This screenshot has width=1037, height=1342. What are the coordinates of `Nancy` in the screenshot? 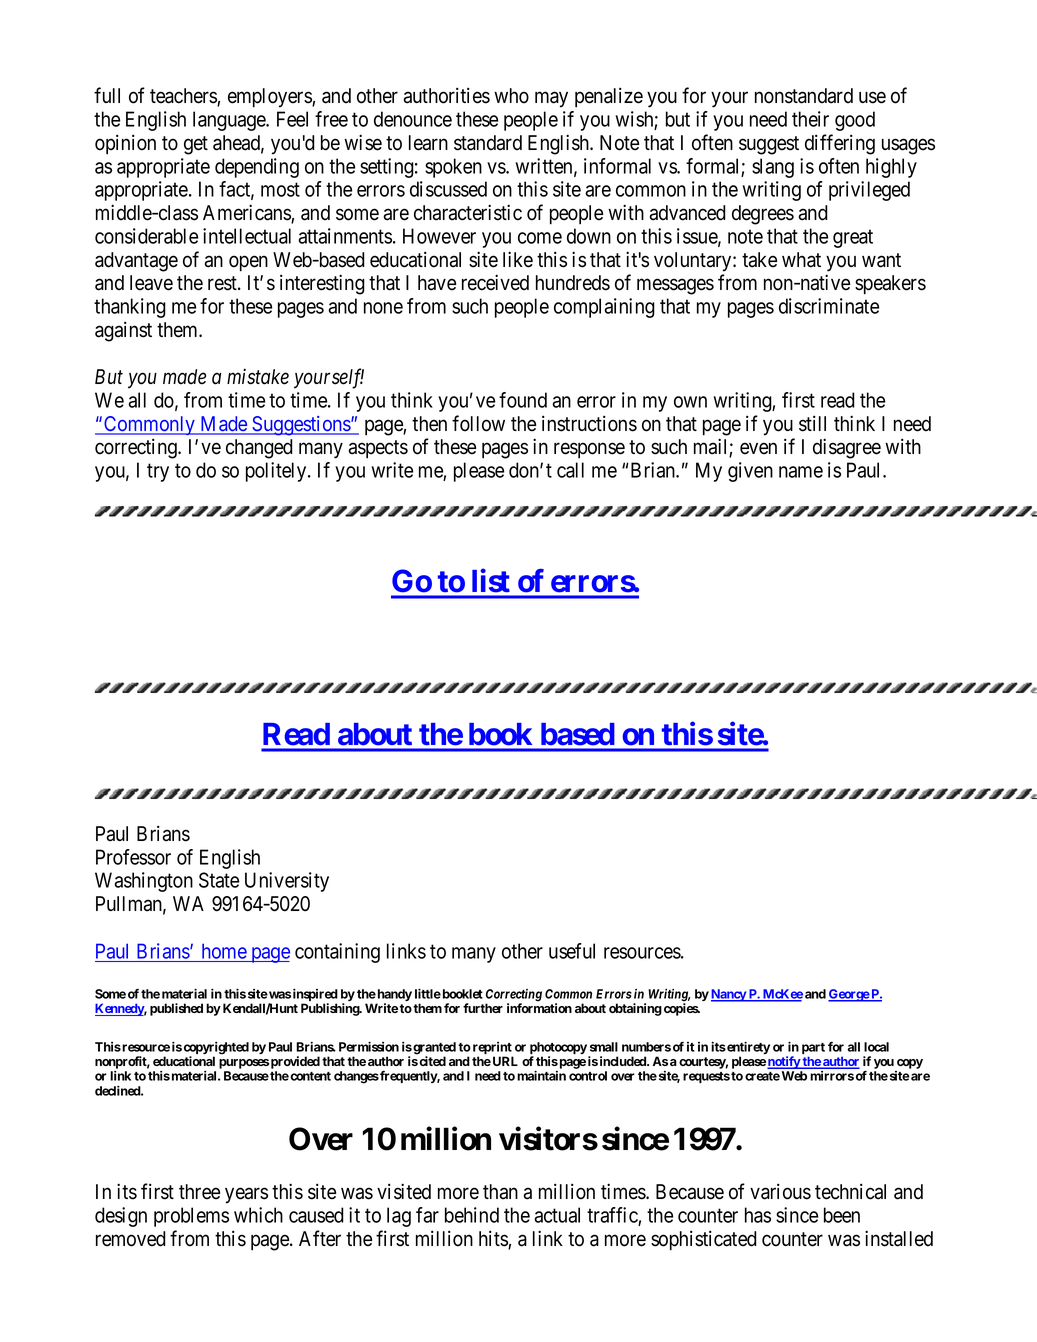 It's located at (729, 995).
